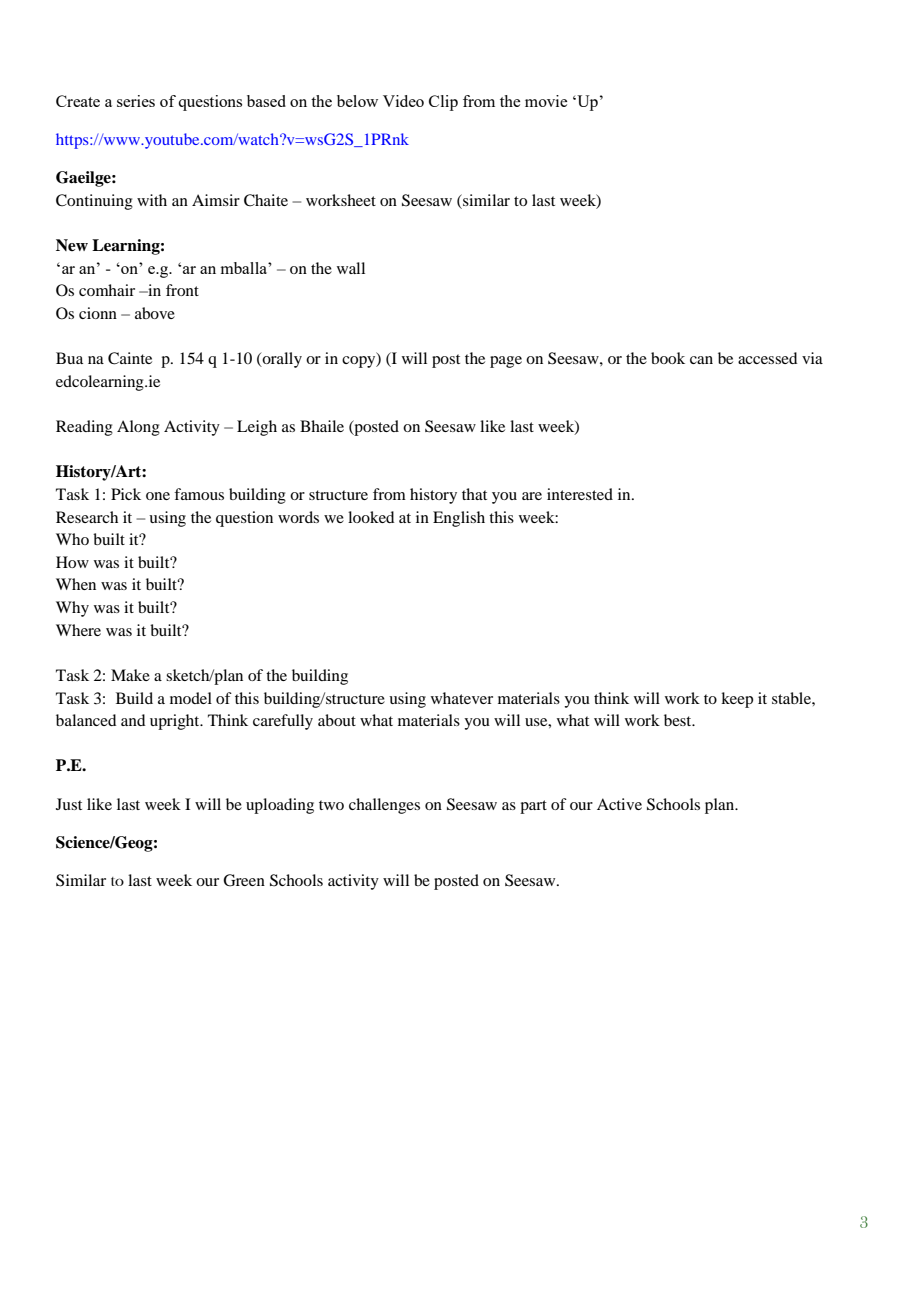  What do you see at coordinates (244, 880) in the page?
I see `Green` at bounding box center [244, 880].
